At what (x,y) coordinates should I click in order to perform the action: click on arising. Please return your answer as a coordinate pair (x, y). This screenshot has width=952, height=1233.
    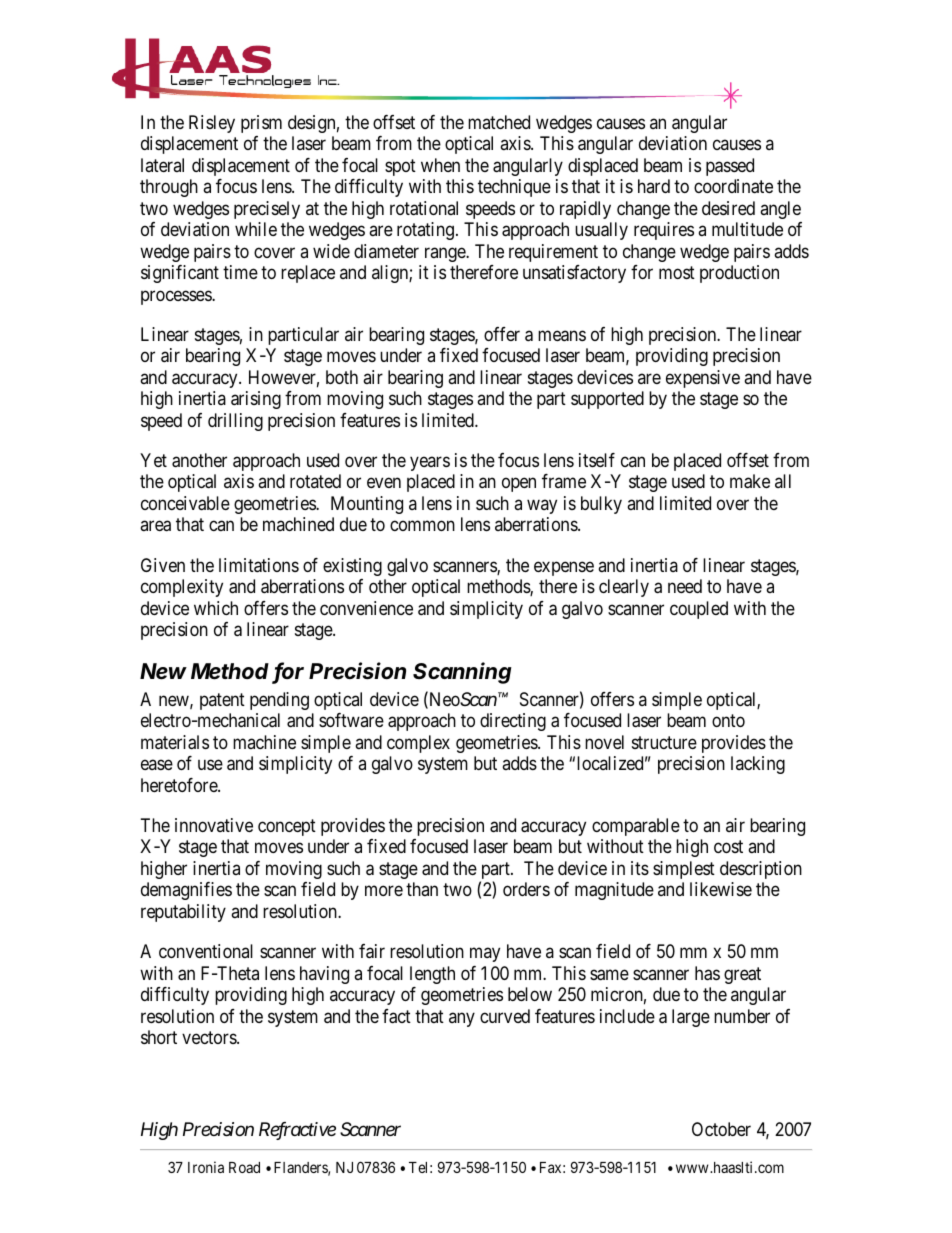
    Looking at the image, I should click on (256, 400).
